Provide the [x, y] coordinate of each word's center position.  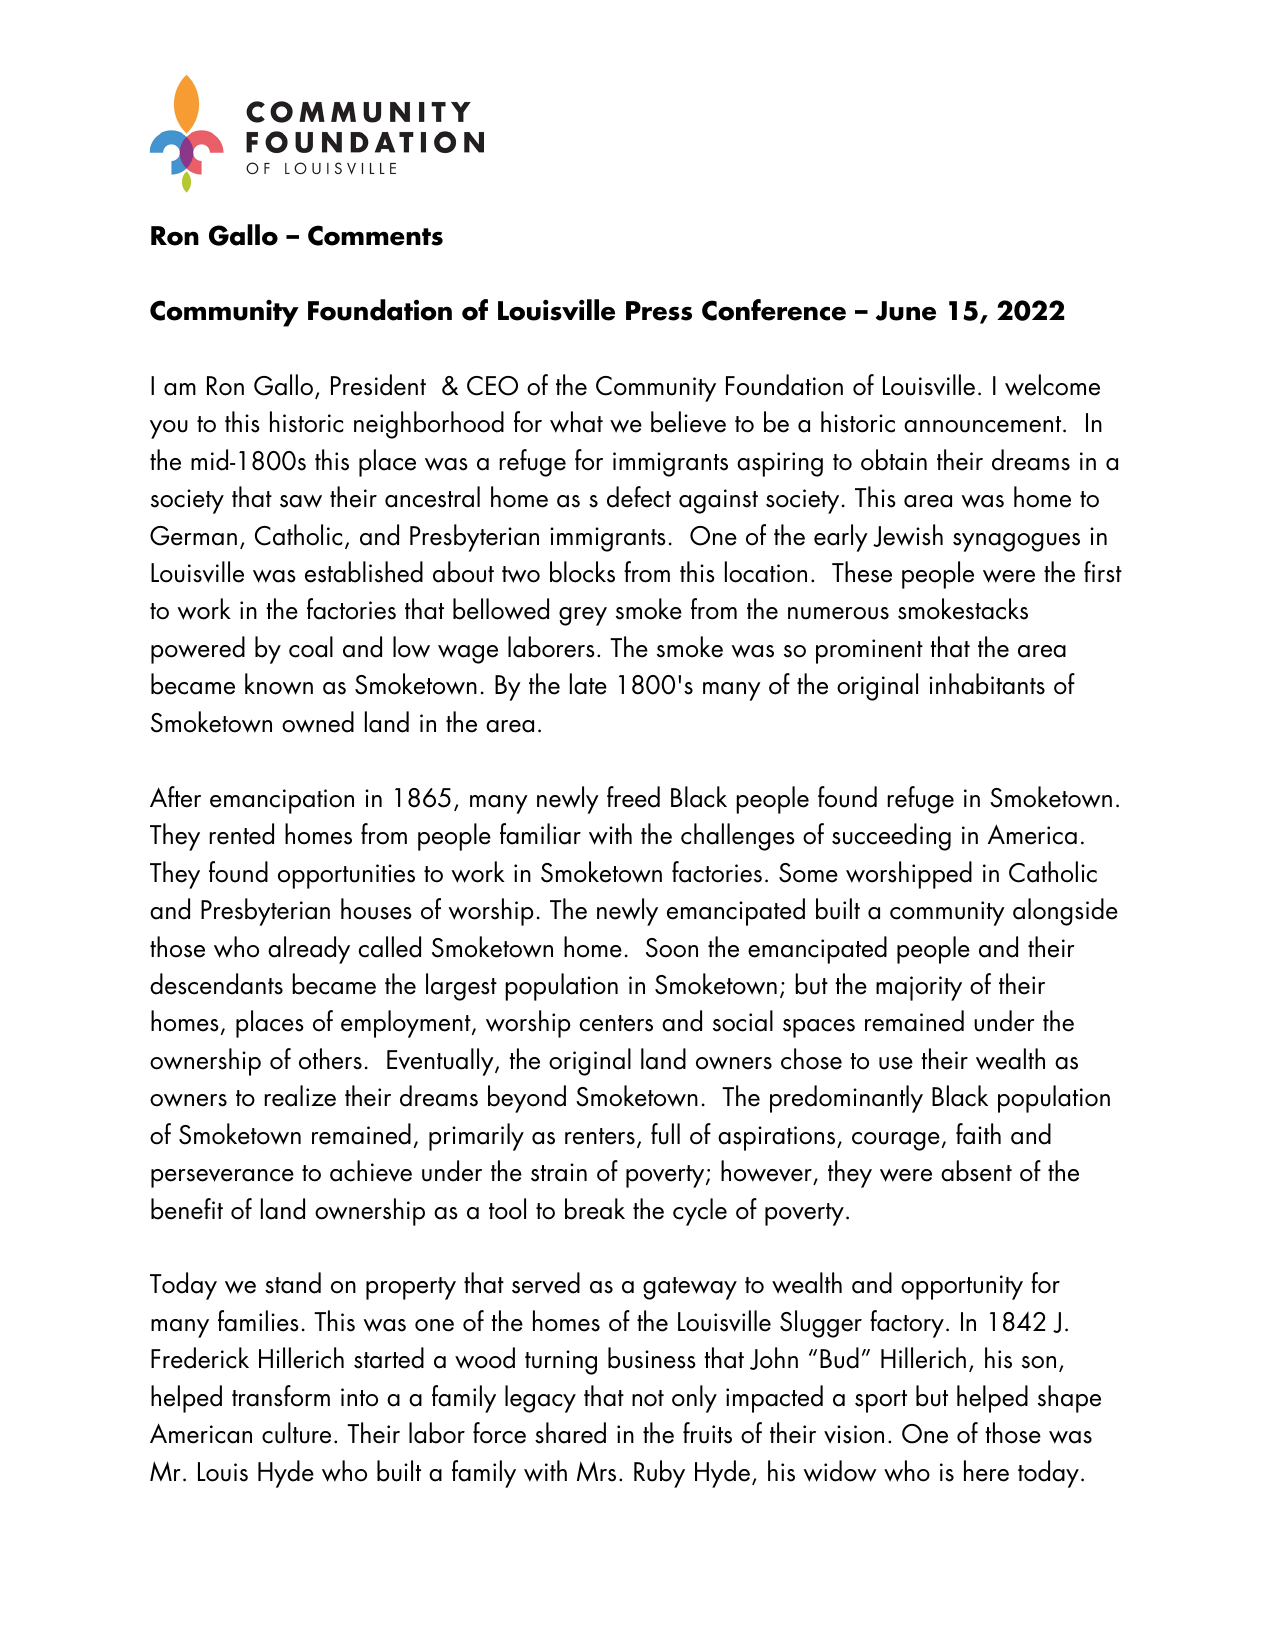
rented [241, 834]
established [364, 572]
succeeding [891, 837]
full [665, 1134]
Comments [375, 235]
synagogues [1016, 542]
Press [659, 311]
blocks [582, 572]
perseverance [222, 1178]
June [906, 311]
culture [296, 1433]
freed [633, 797]
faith [978, 1134]
